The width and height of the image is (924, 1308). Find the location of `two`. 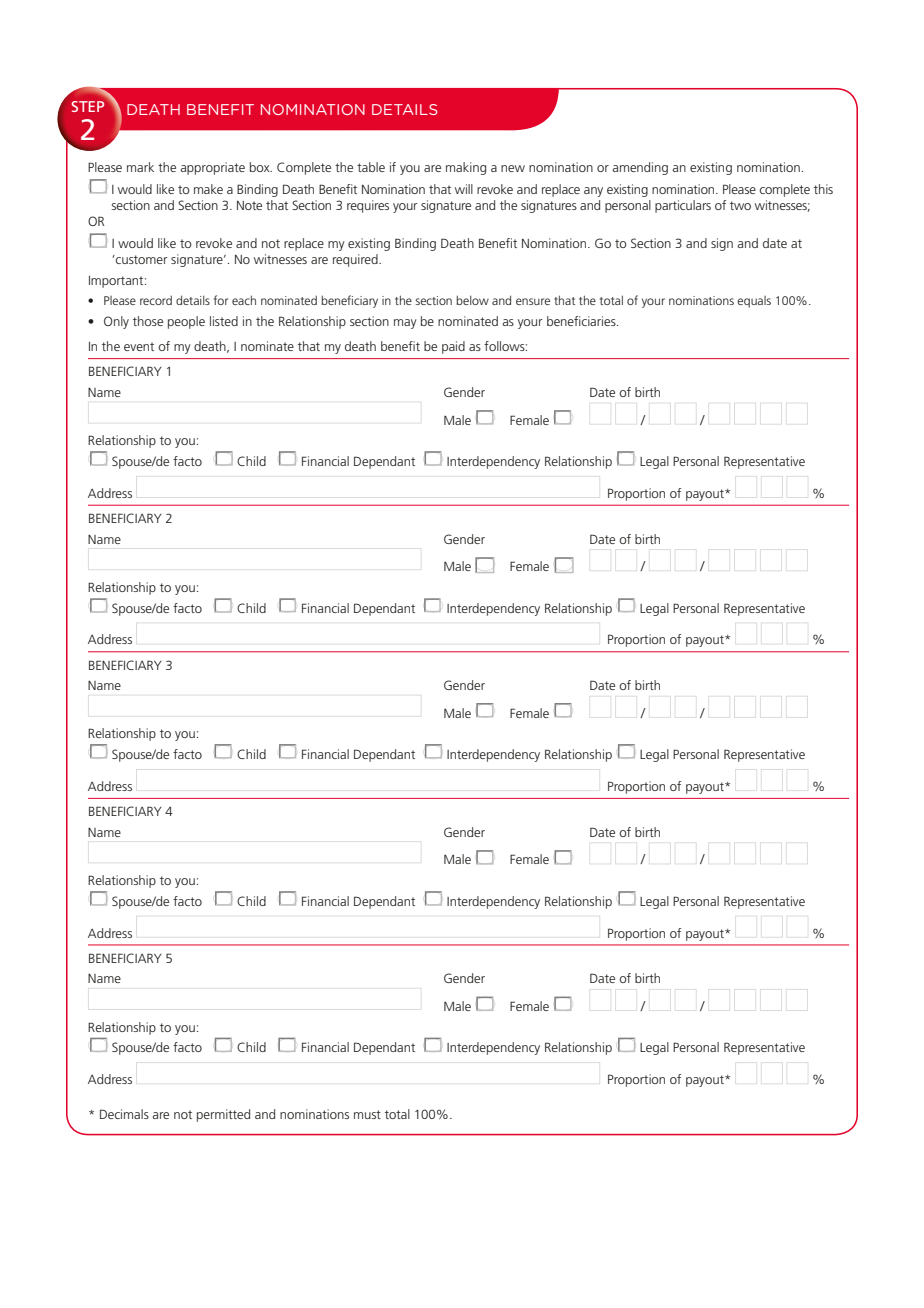

two is located at coordinates (740, 205).
